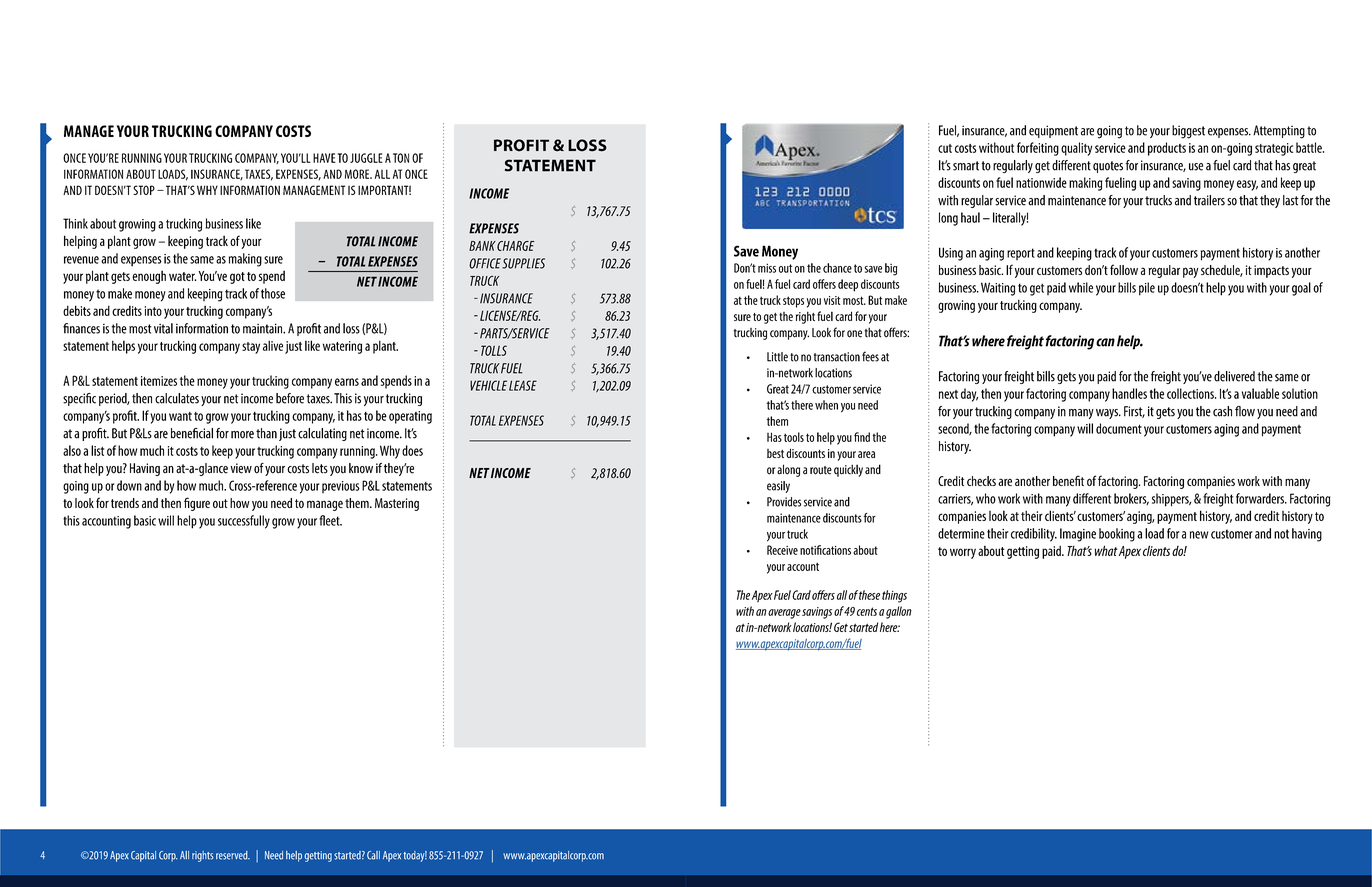 The image size is (1372, 887). I want to click on what, so click(1106, 550).
